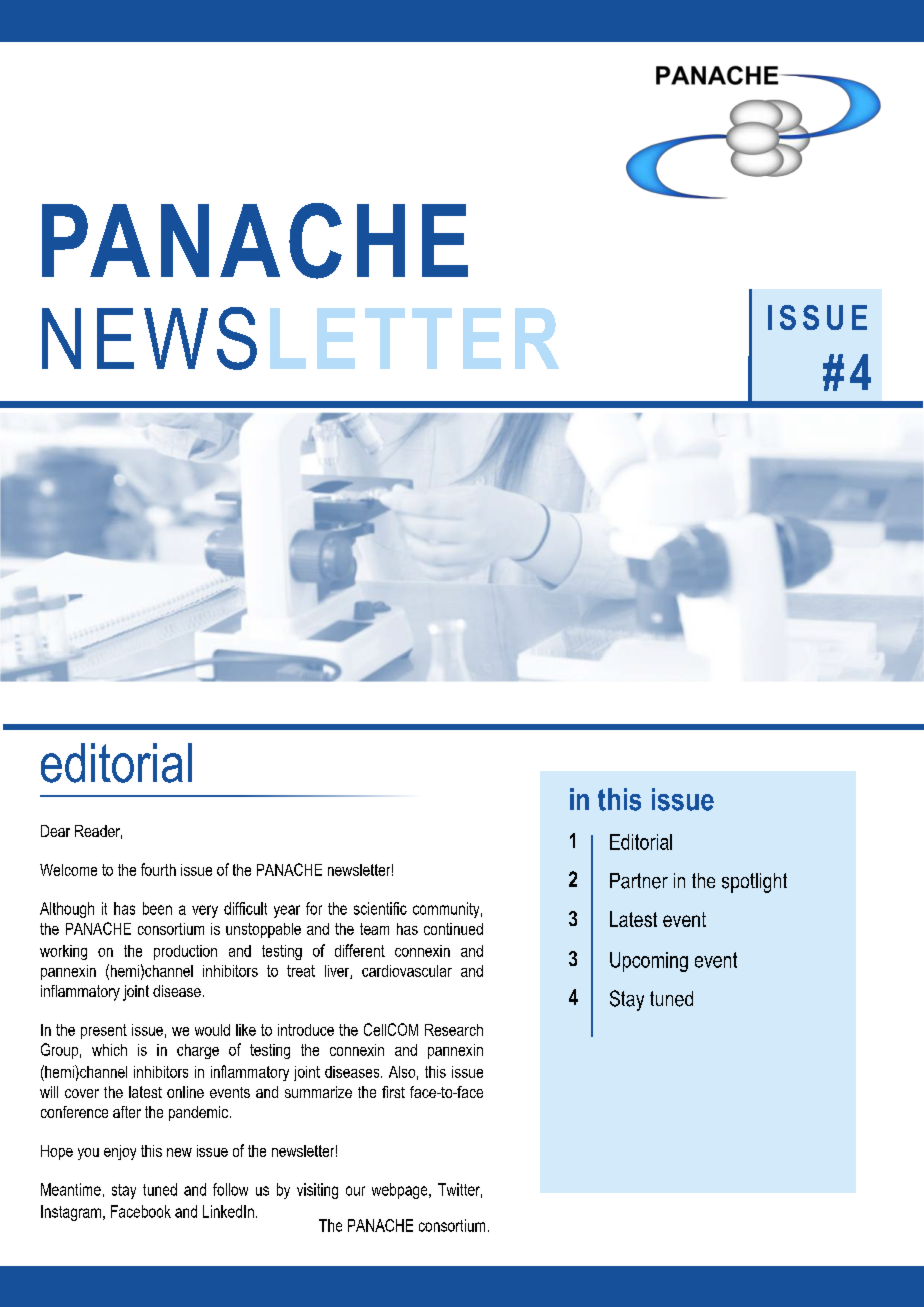 This page has height=1307, width=924. What do you see at coordinates (55, 831) in the page?
I see `Dear` at bounding box center [55, 831].
